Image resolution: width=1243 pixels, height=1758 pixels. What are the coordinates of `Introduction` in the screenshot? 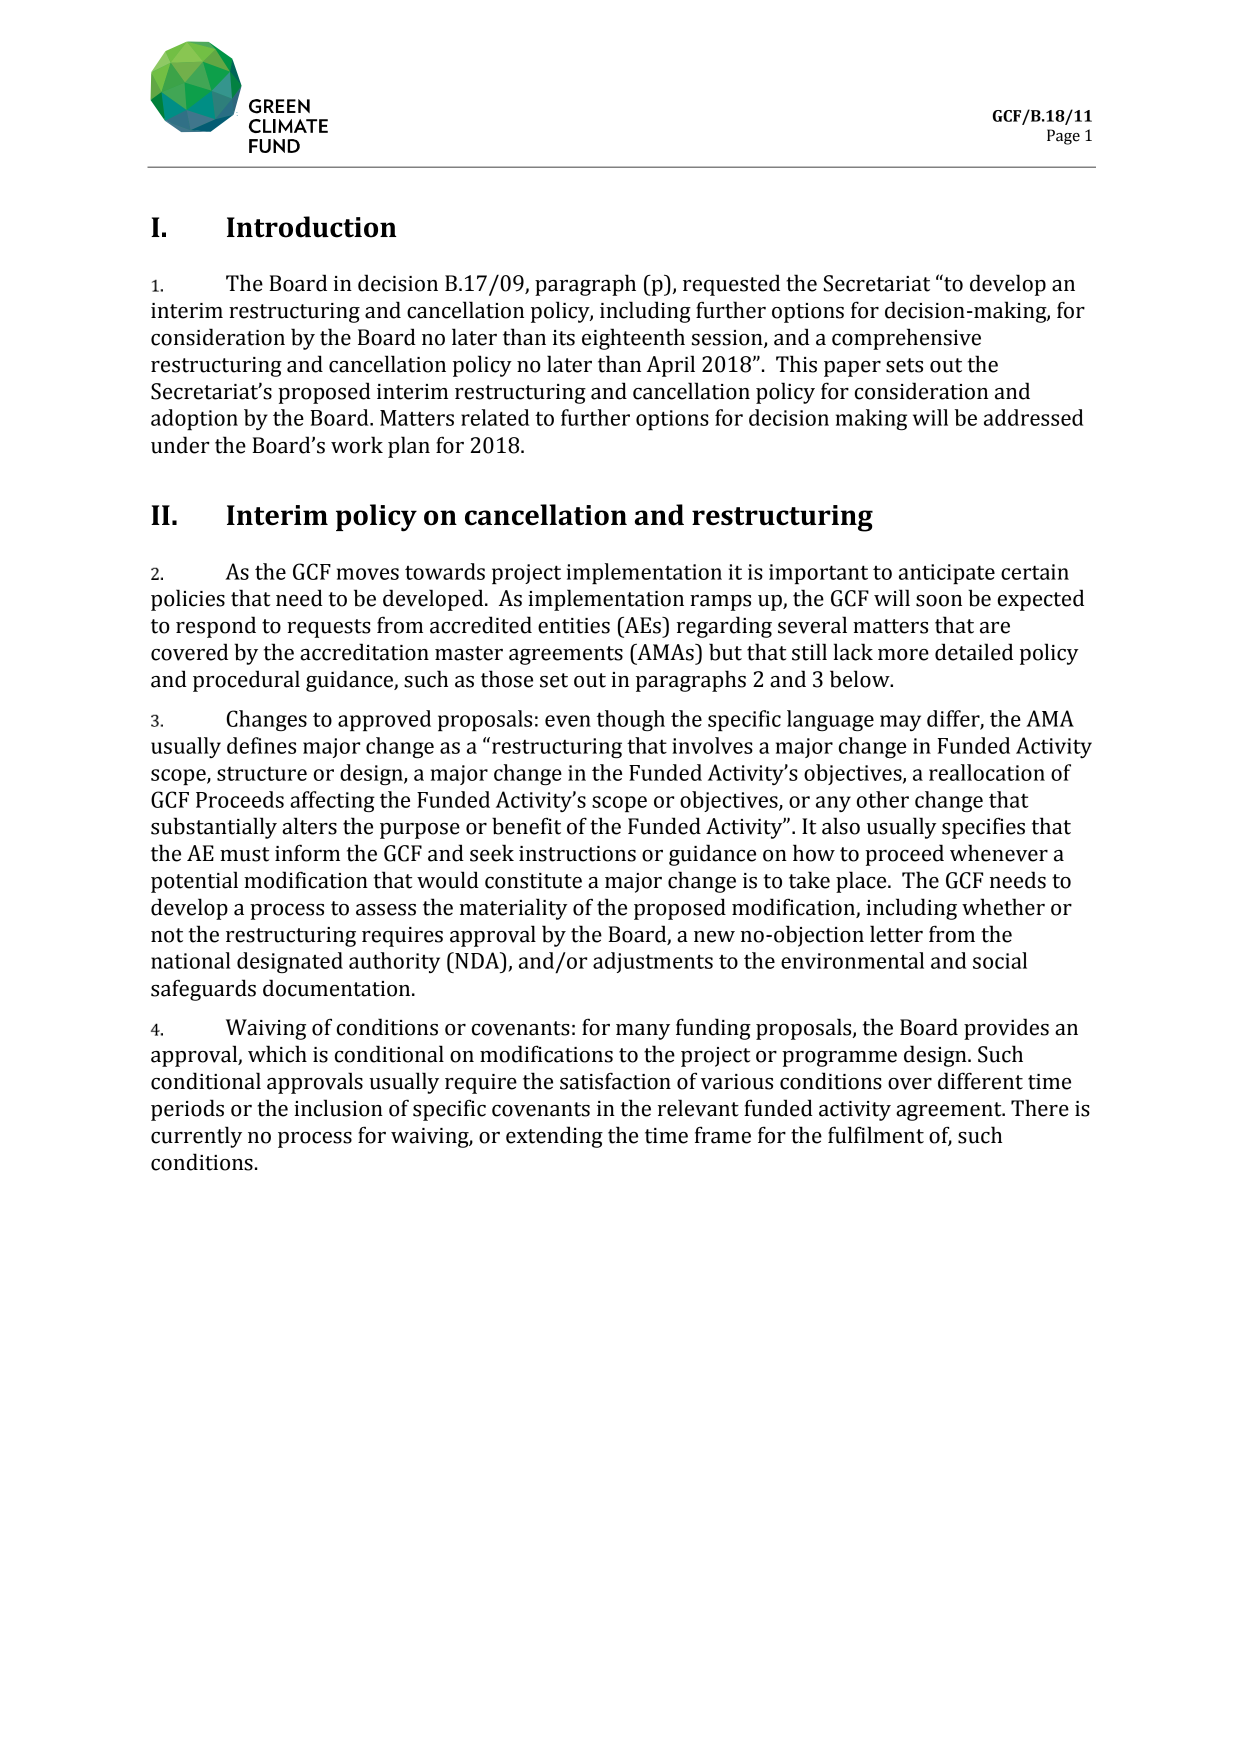 It's located at (311, 227).
